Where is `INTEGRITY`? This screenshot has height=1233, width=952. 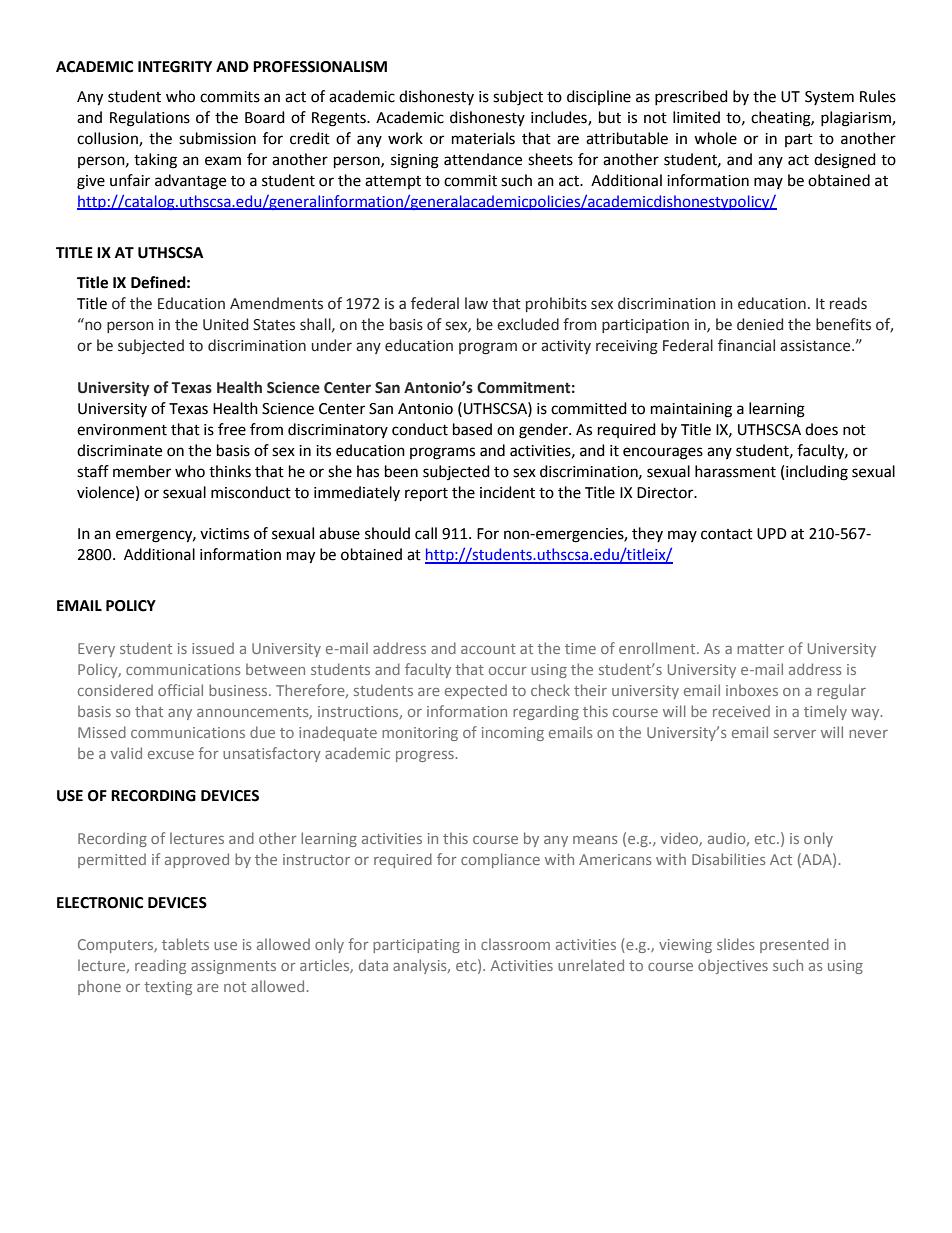
INTEGRITY is located at coordinates (175, 67).
